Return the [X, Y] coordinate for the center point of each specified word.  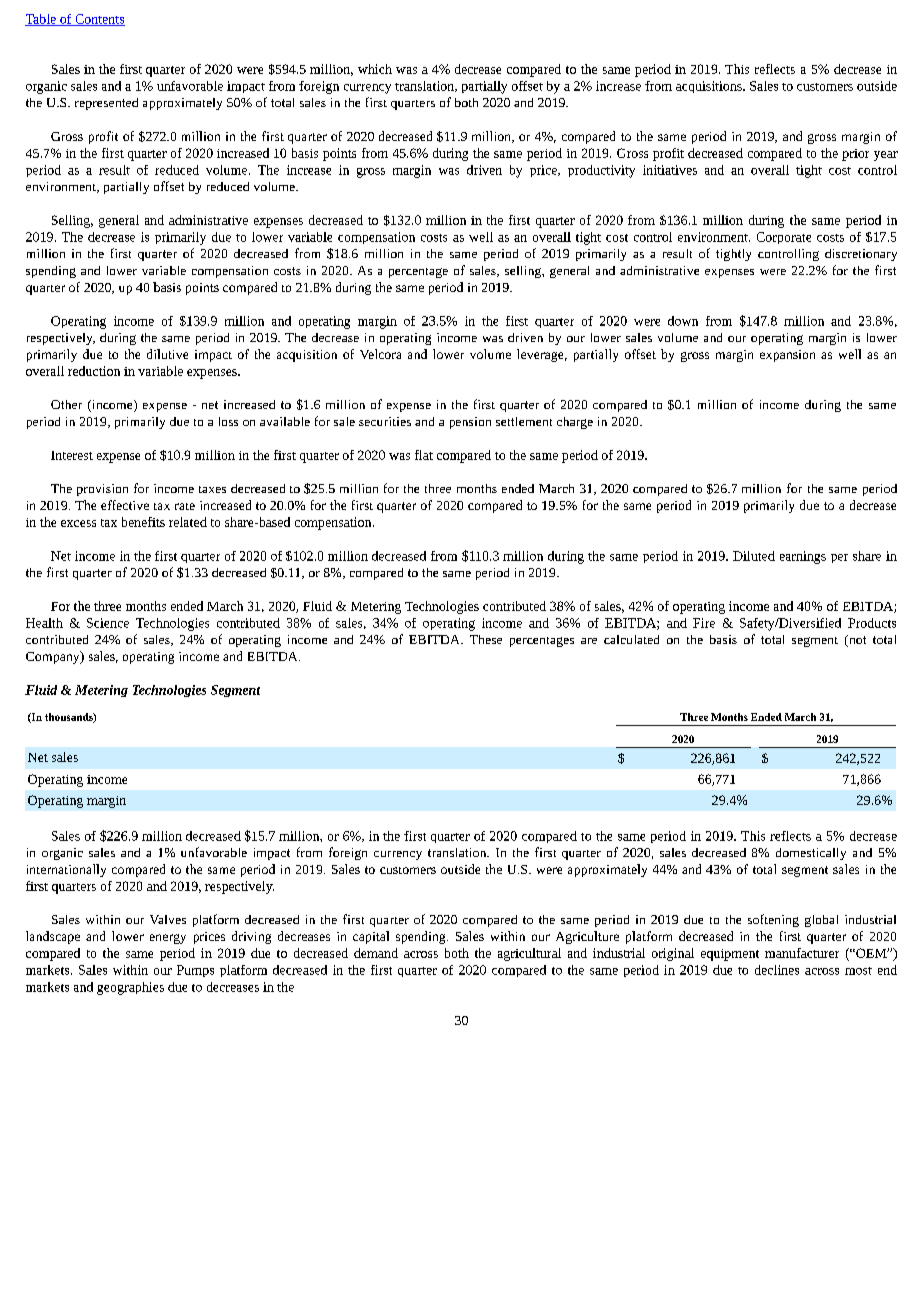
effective [125, 505]
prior [855, 155]
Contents [99, 20]
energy [168, 939]
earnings [803, 557]
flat [424, 455]
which [375, 69]
